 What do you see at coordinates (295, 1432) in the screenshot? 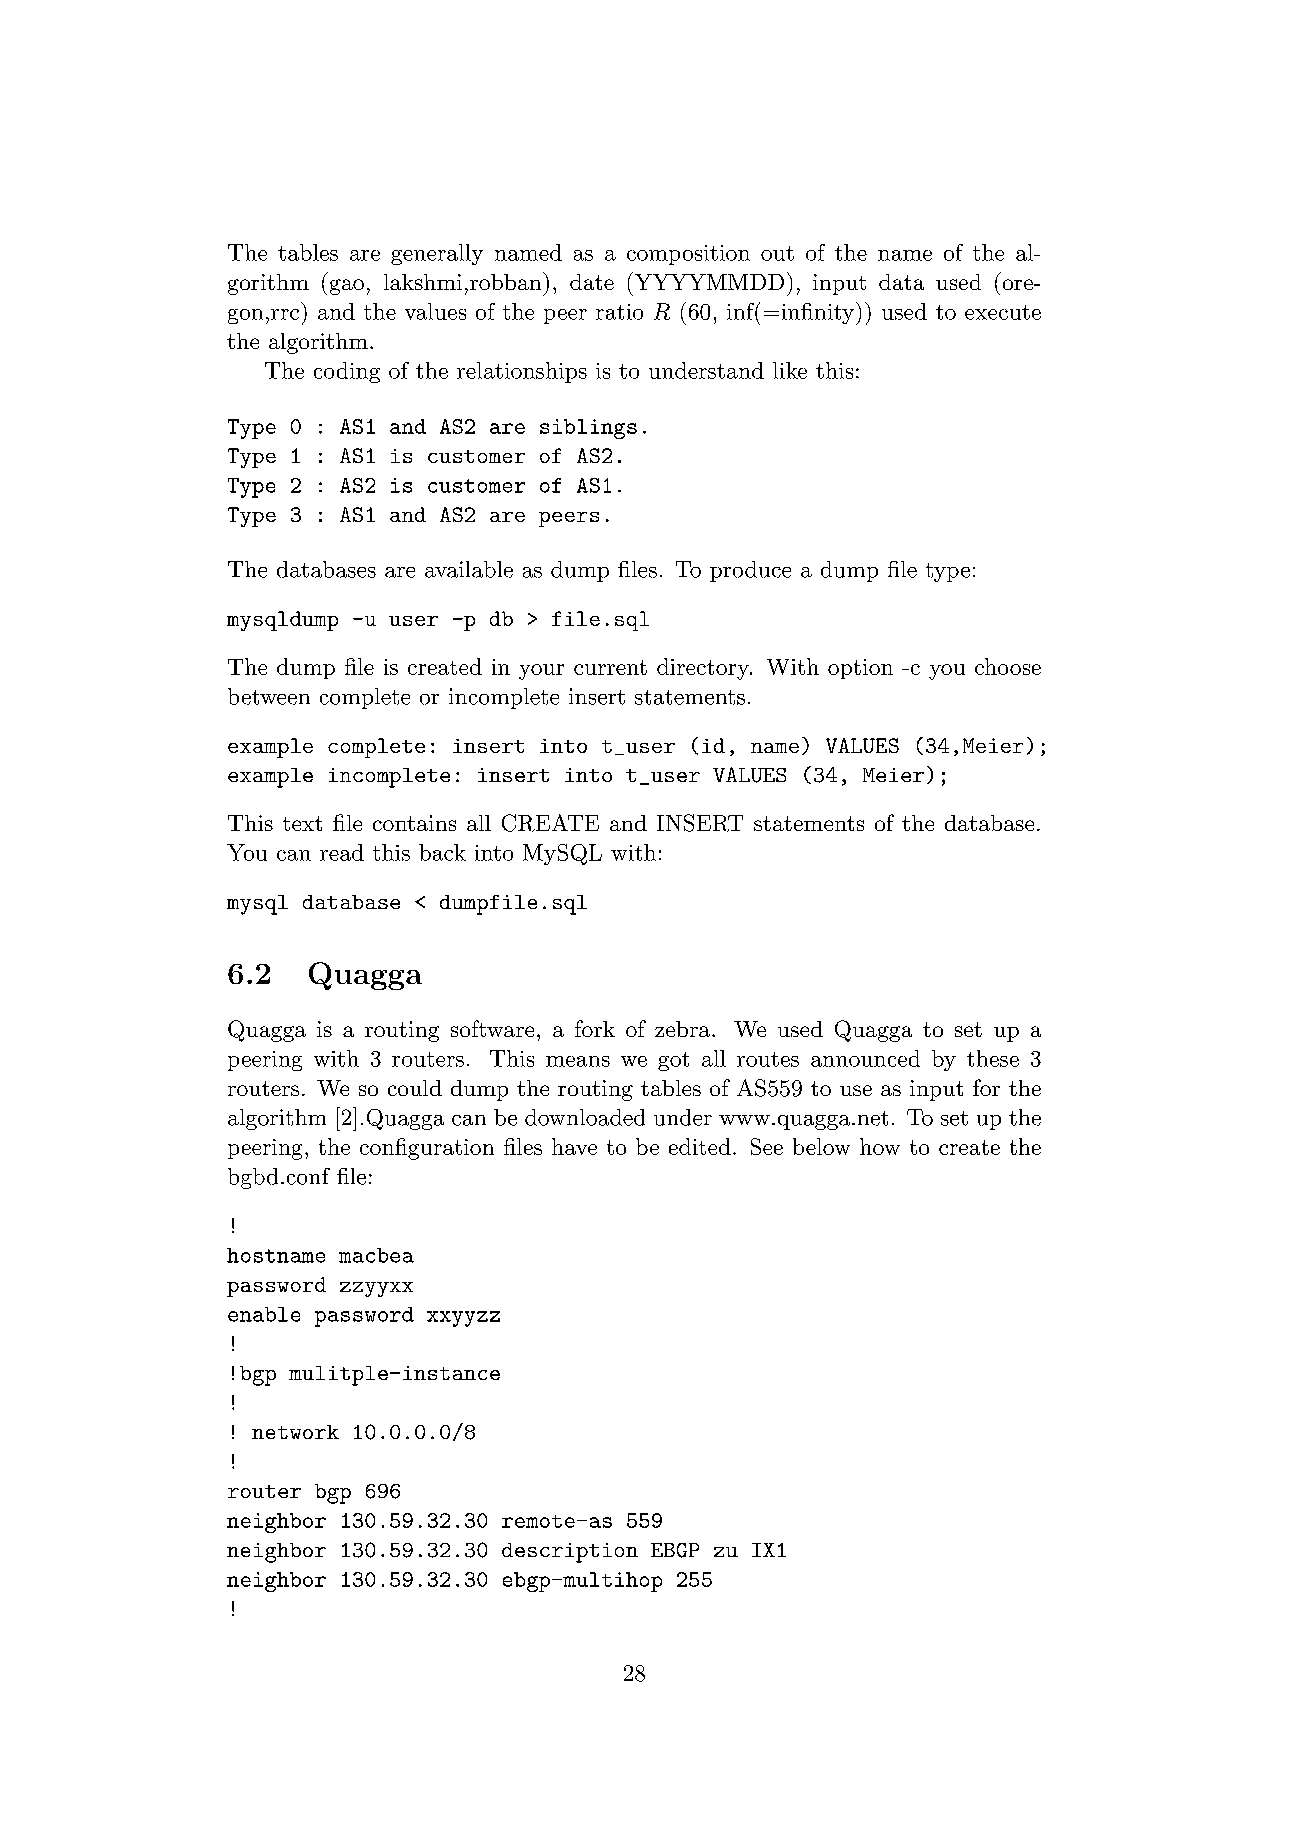
I see `network` at bounding box center [295, 1432].
